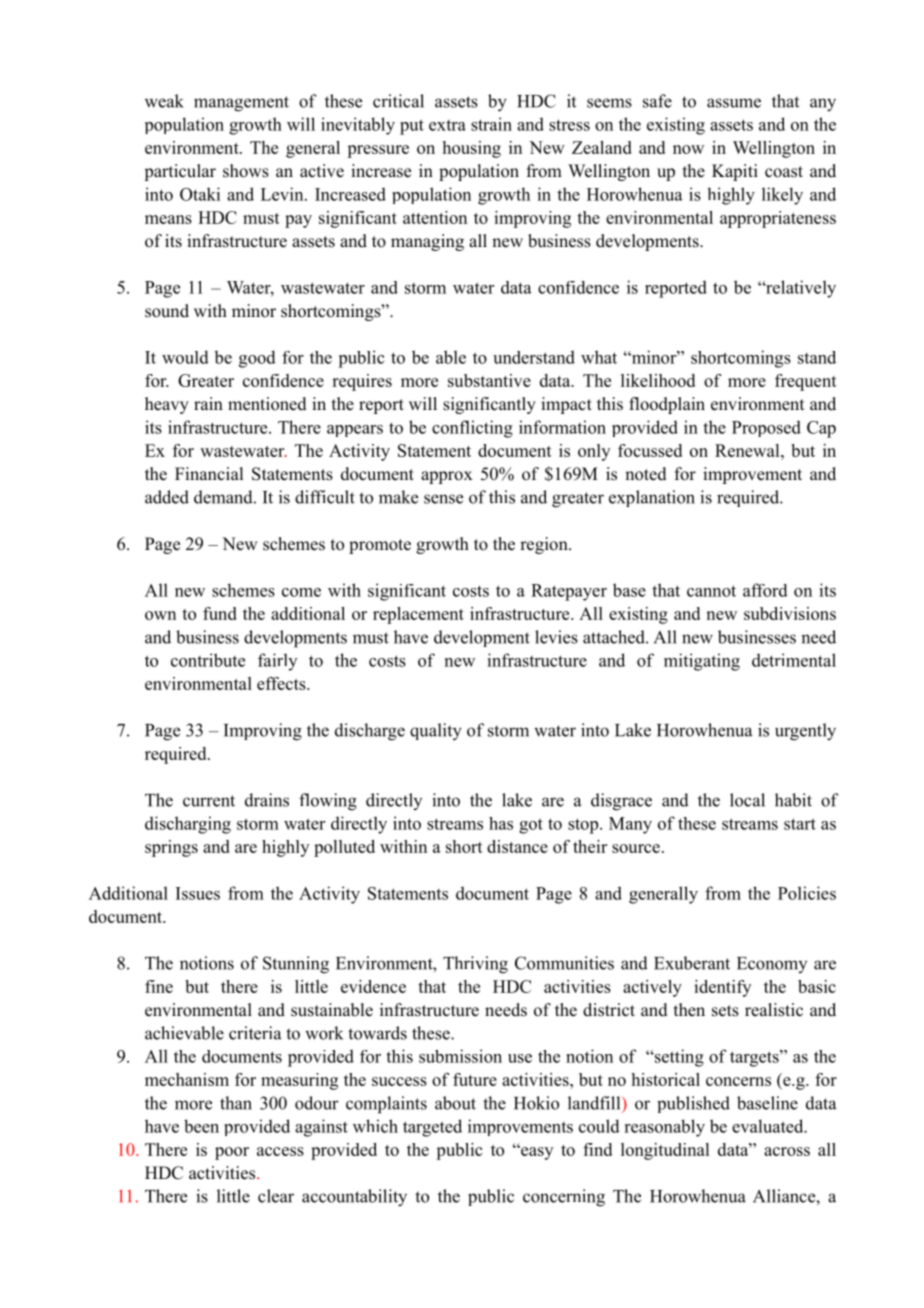 The width and height of the screenshot is (924, 1308). What do you see at coordinates (536, 1153) in the screenshot?
I see `easy` at bounding box center [536, 1153].
